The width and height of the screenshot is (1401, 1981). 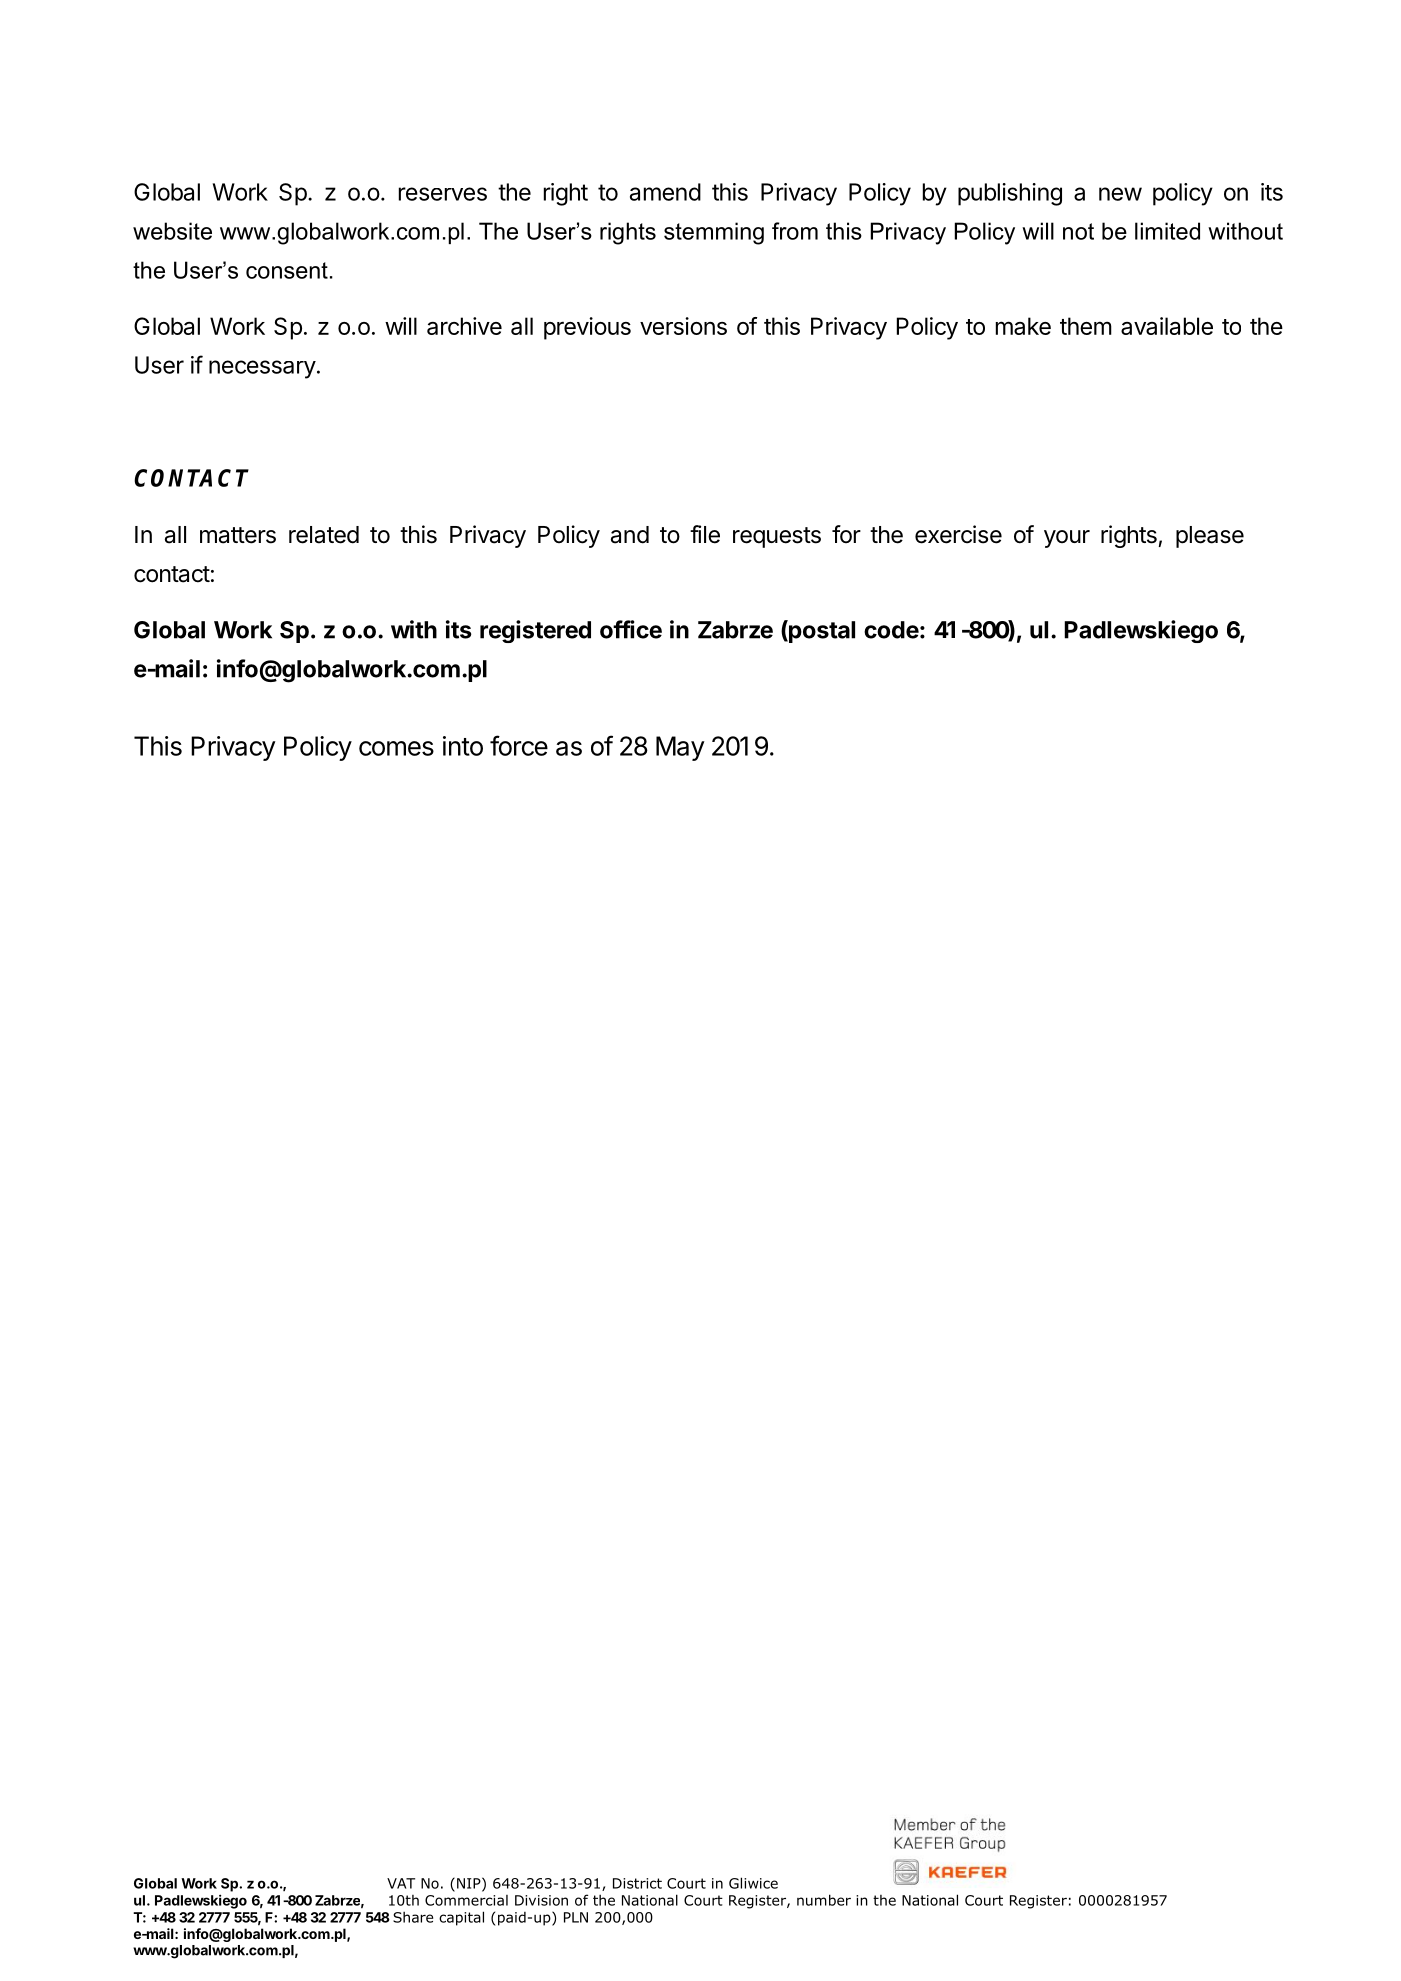 What do you see at coordinates (824, 1900) in the screenshot?
I see `number` at bounding box center [824, 1900].
